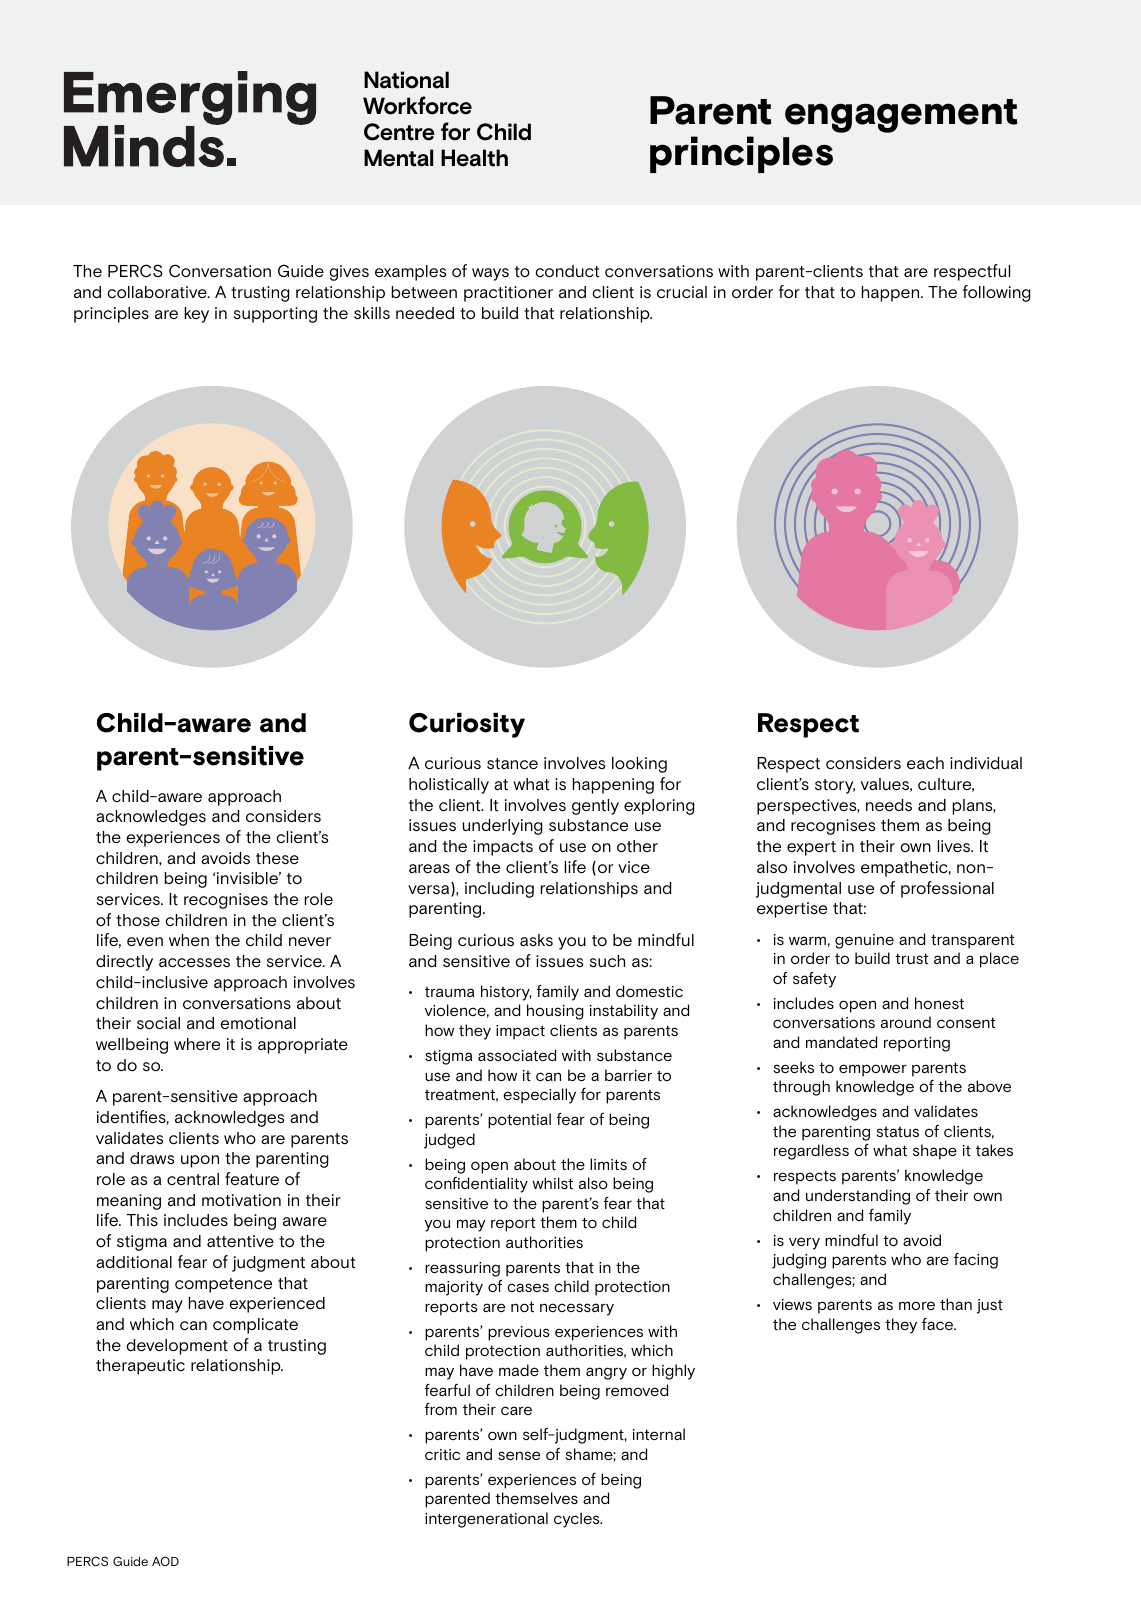  I want to click on following, so click(997, 293).
